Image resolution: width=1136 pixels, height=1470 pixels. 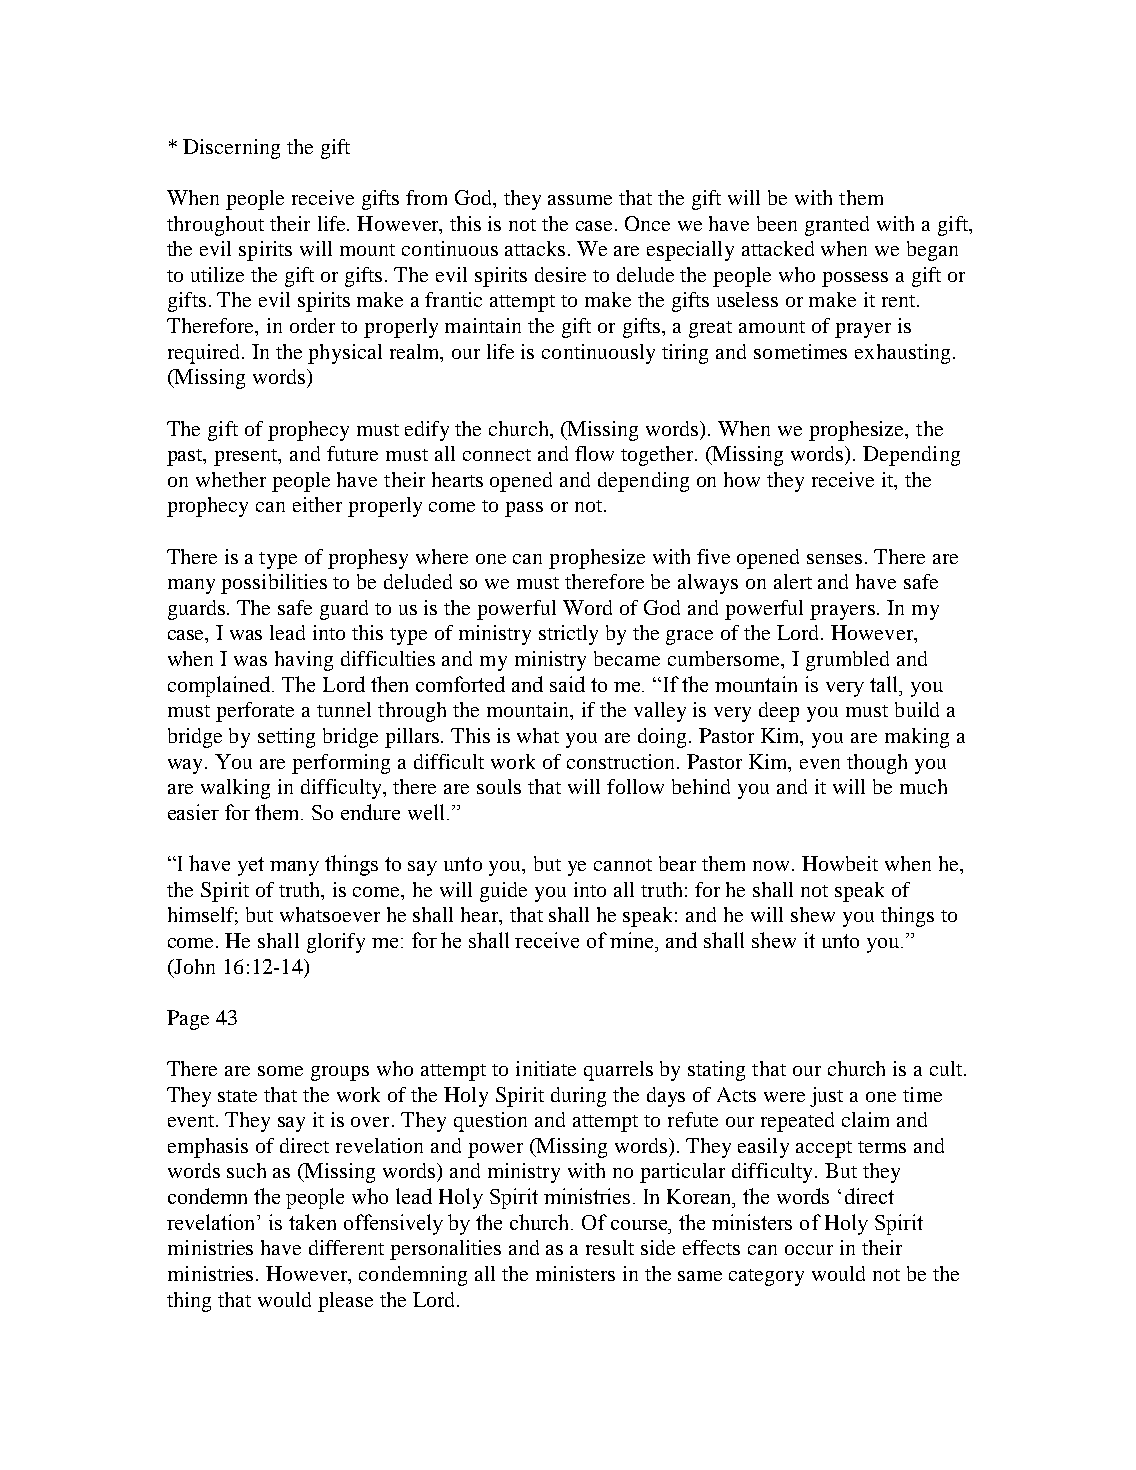 I want to click on said, so click(x=567, y=684).
